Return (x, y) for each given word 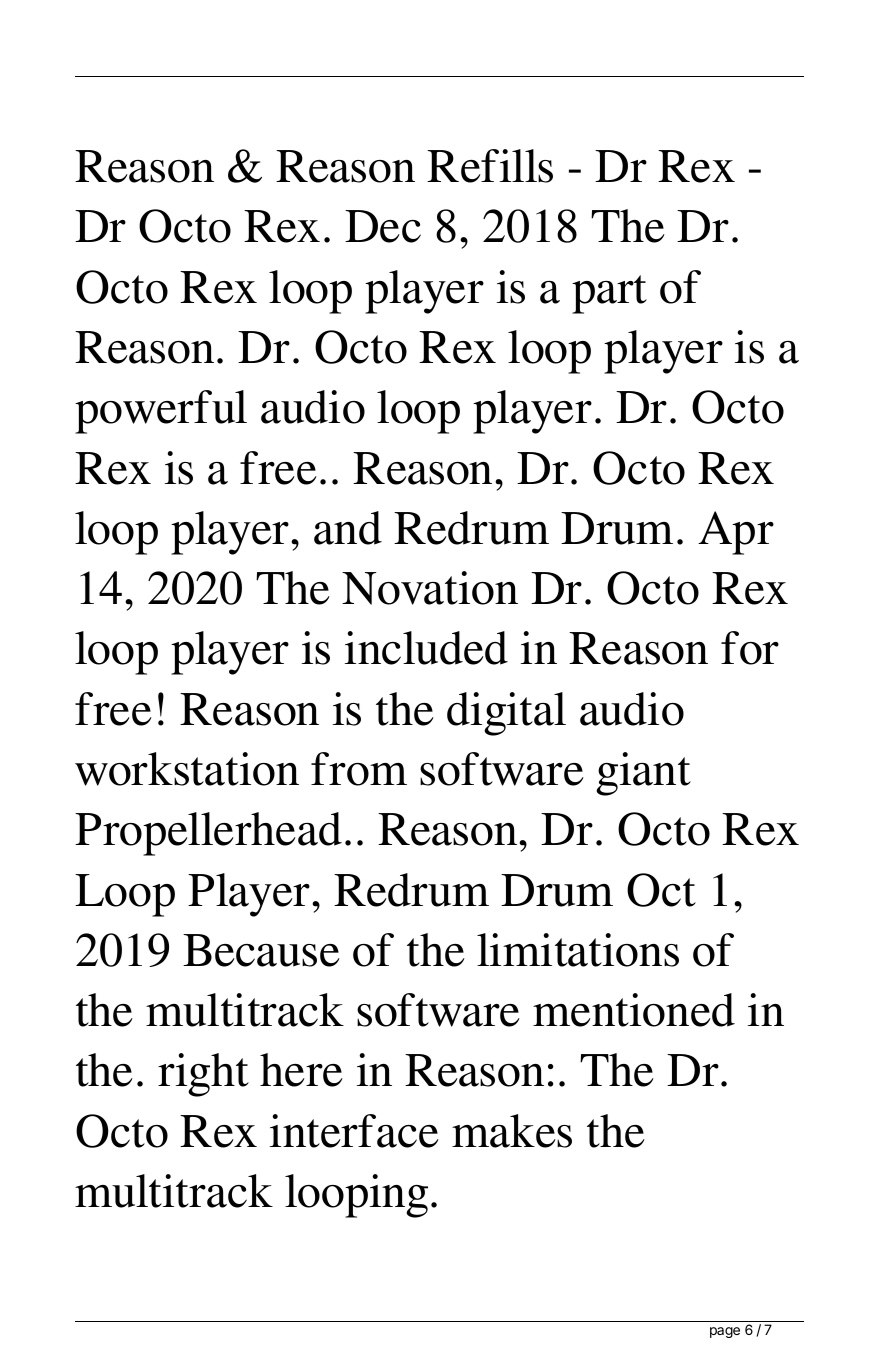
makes (512, 1131)
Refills (490, 166)
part (609, 294)
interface (354, 1131)
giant (643, 774)
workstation (187, 769)
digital (506, 714)
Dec (383, 226)
